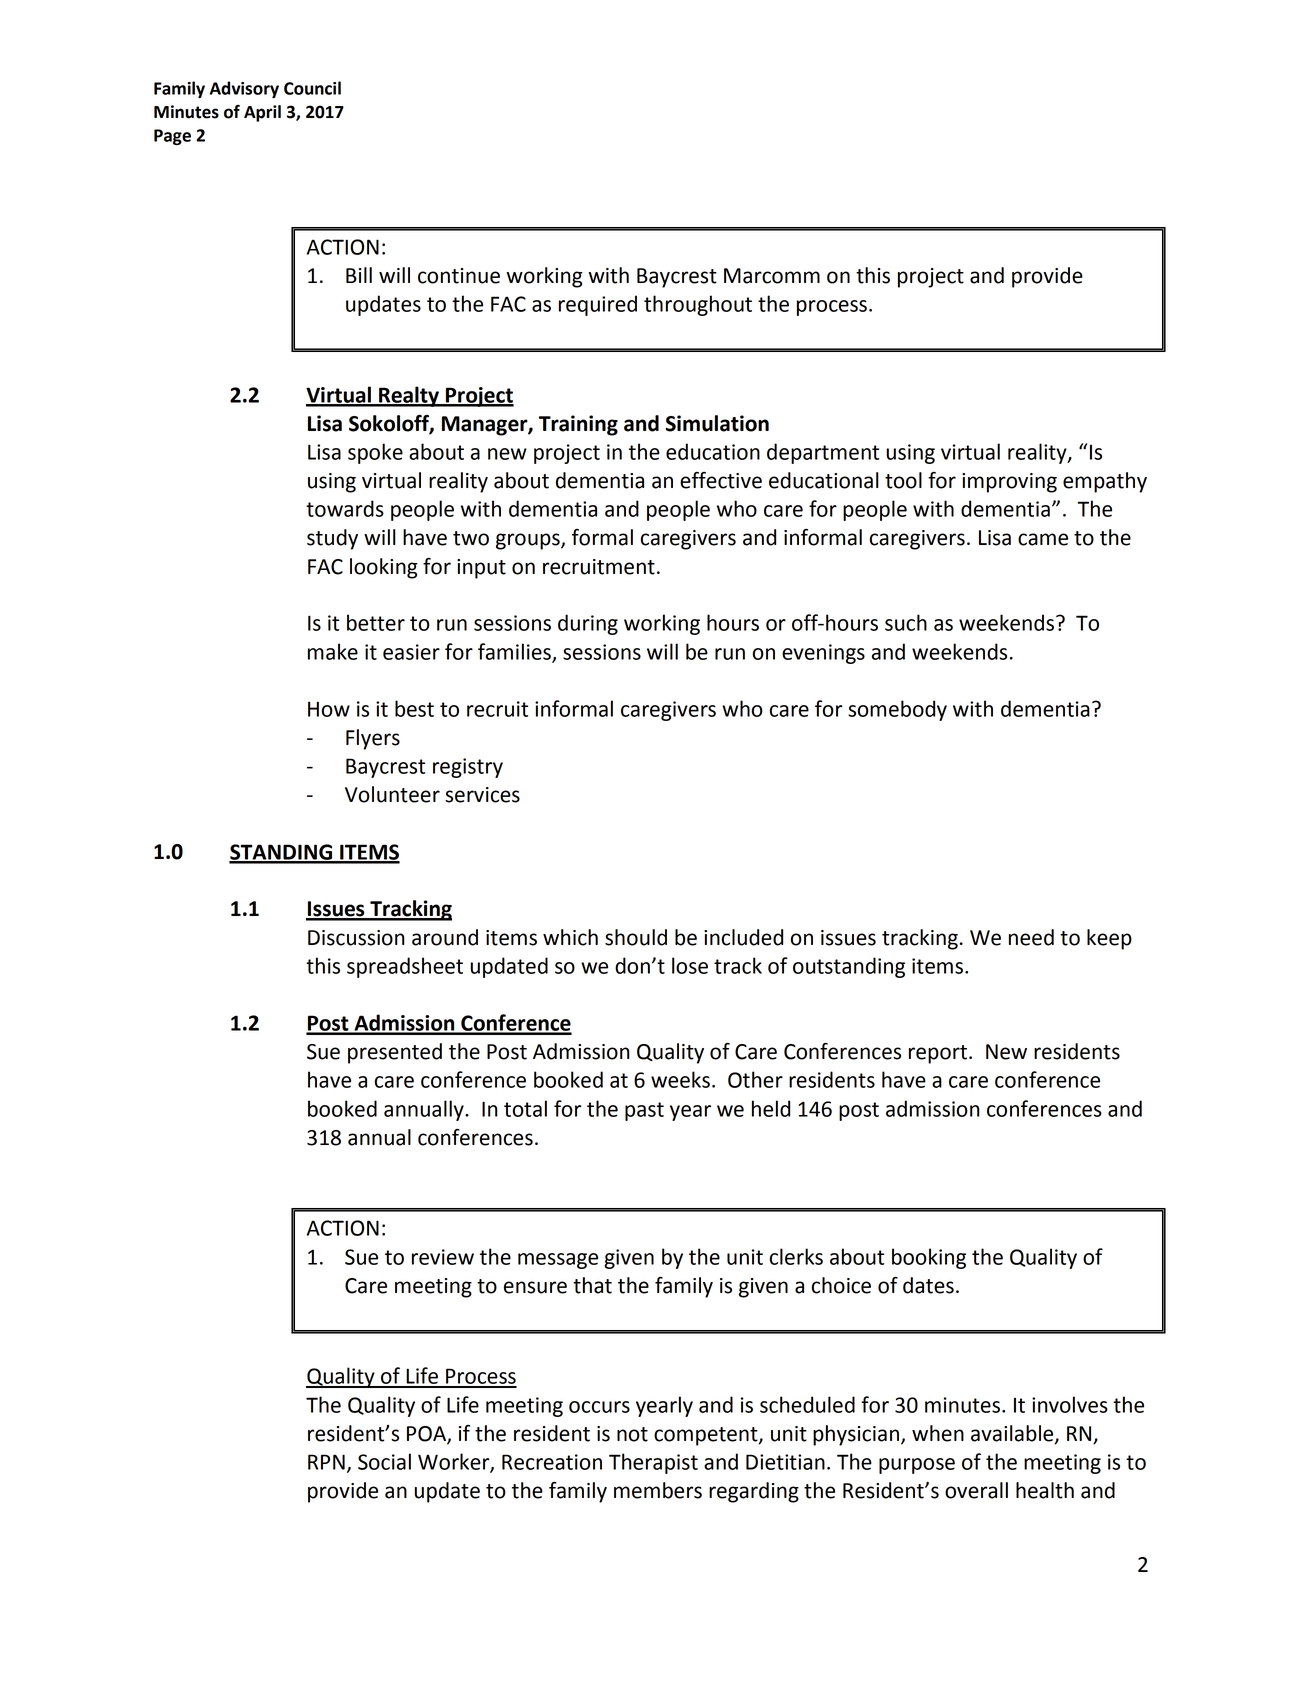 The width and height of the document is (1302, 1684). Describe the element at coordinates (698, 305) in the document. I see `throughout` at that location.
